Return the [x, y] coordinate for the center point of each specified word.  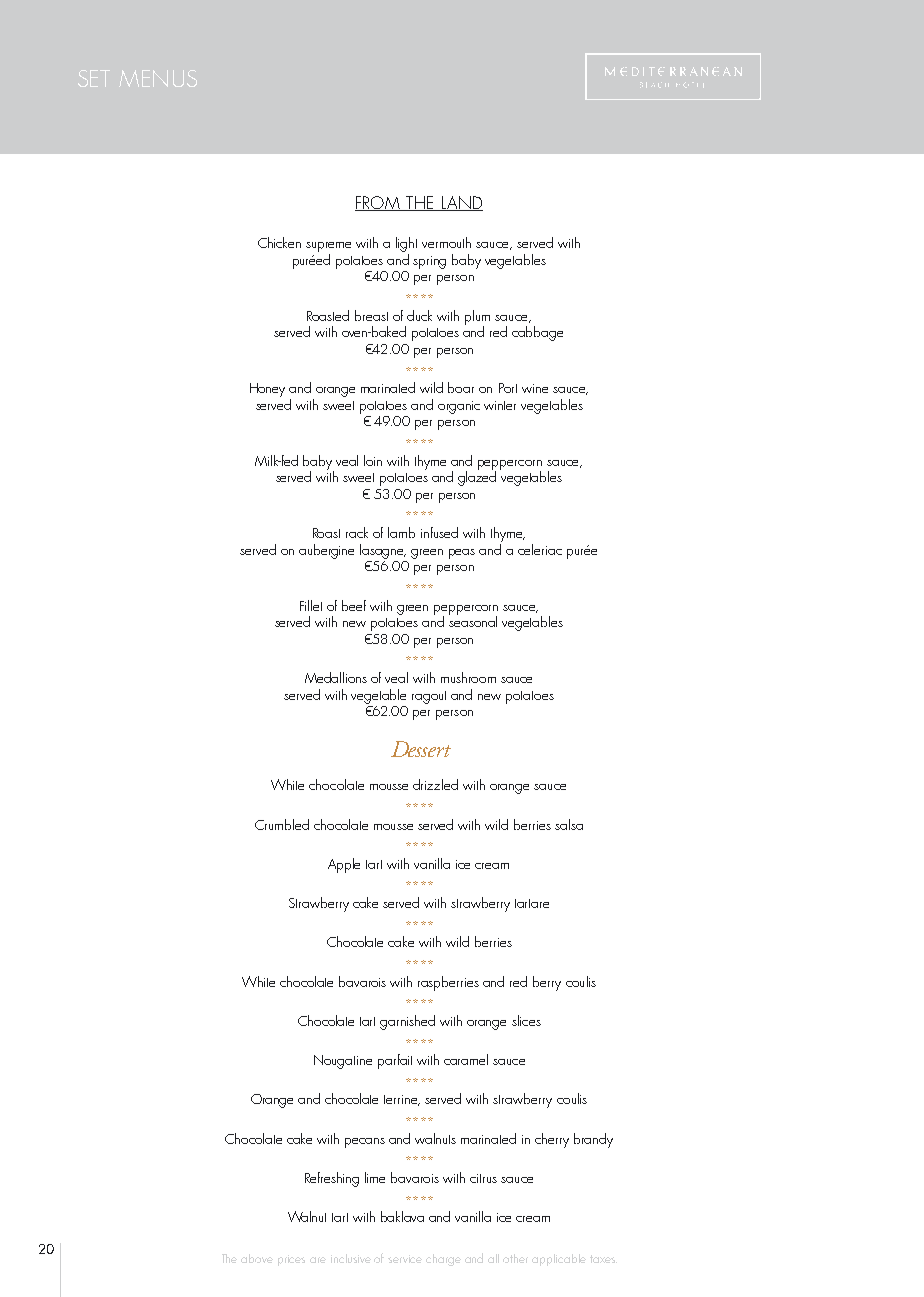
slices [526, 1020]
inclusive [351, 1258]
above [257, 1258]
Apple [344, 865]
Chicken [279, 242]
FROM [378, 203]
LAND [461, 203]
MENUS [158, 78]
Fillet [311, 605]
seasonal [473, 620]
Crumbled [282, 824]
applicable [559, 1260]
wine [535, 388]
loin [373, 460]
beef [354, 605]
